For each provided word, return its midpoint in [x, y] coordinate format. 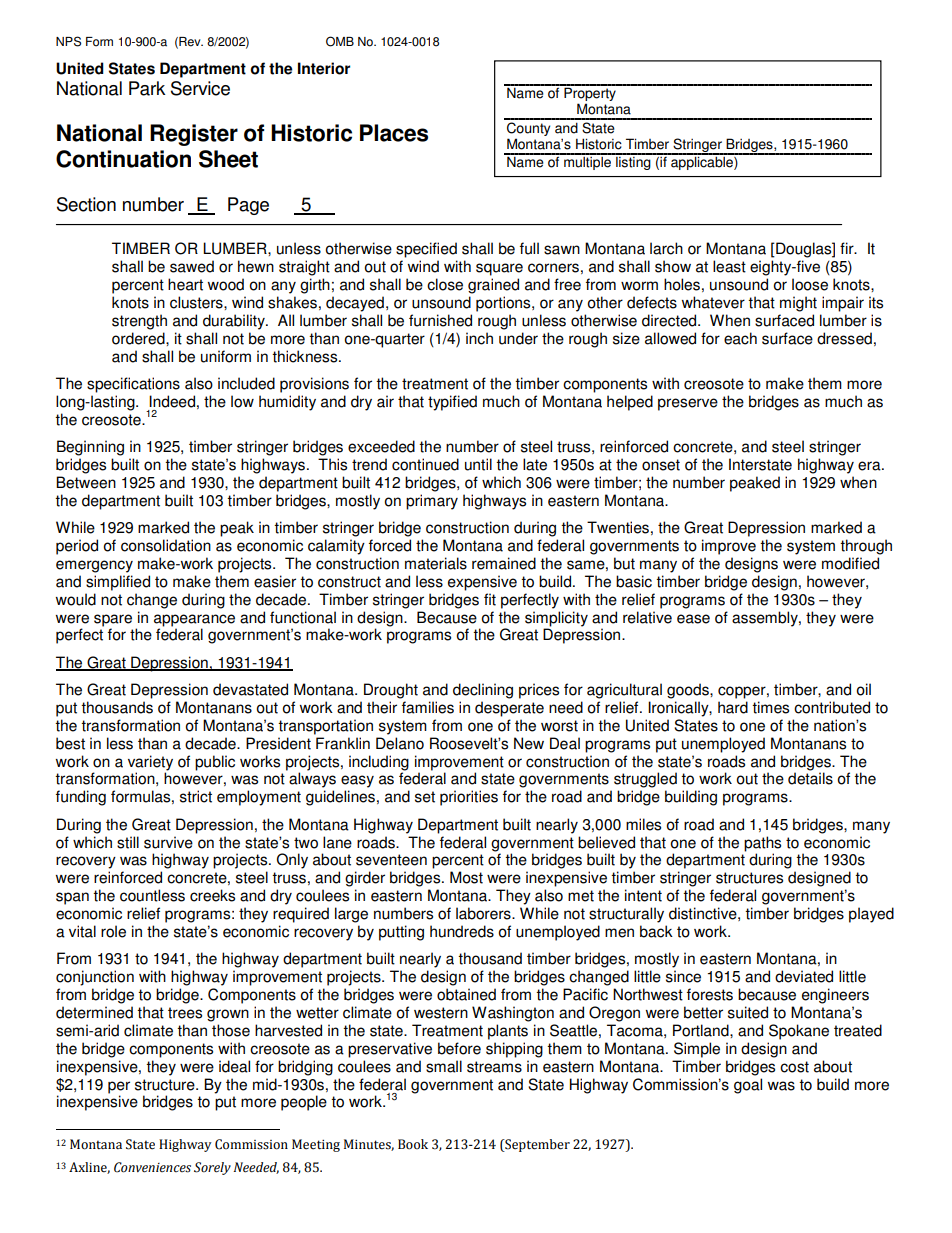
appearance [194, 620]
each [740, 338]
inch [479, 338]
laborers [484, 913]
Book [413, 1144]
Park [147, 88]
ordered [139, 338]
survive [168, 842]
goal [748, 1086]
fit [490, 599]
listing [633, 162]
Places [394, 133]
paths [762, 844]
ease [693, 619]
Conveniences [152, 1167]
